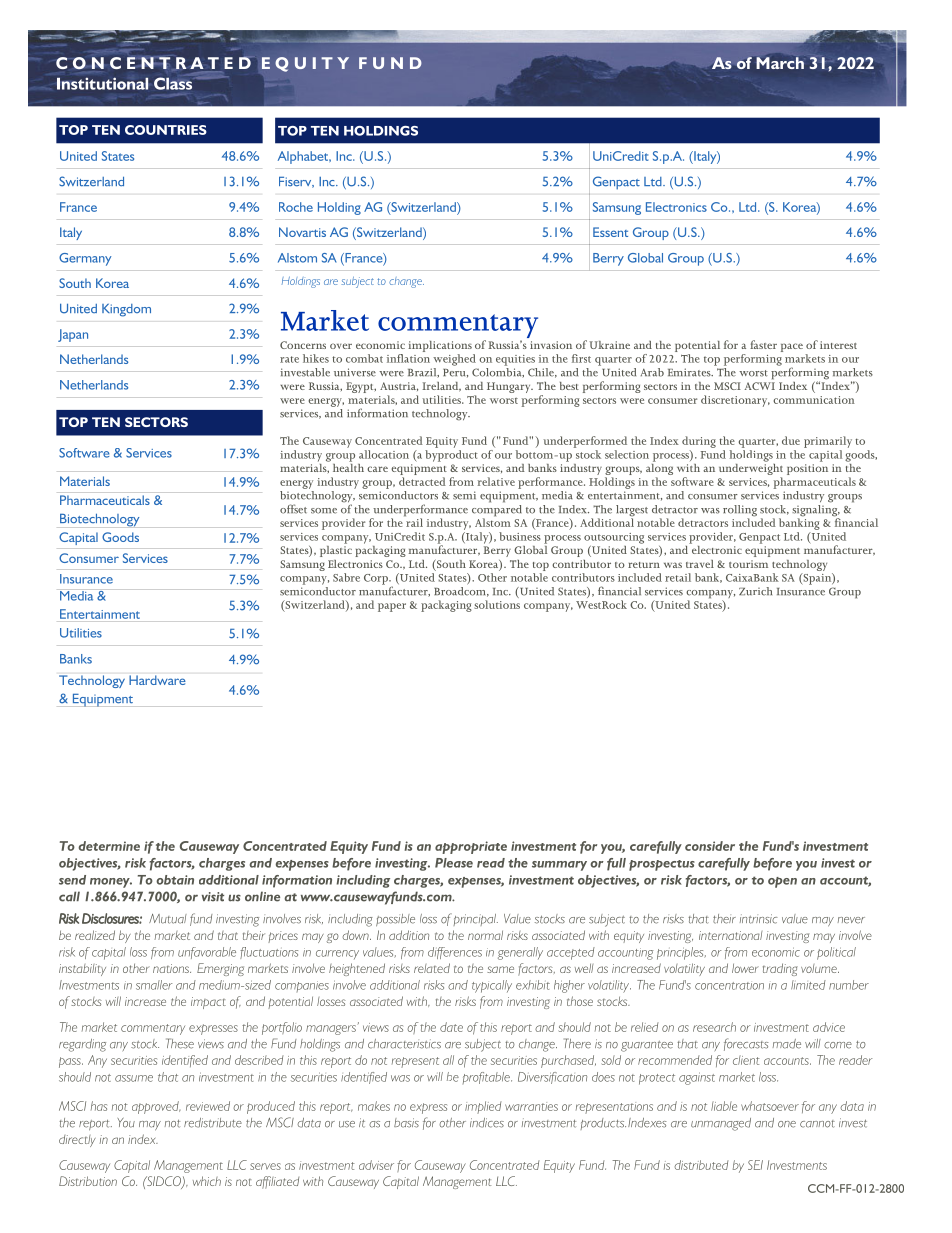  Describe the element at coordinates (779, 62) in the page. I see `March` at that location.
